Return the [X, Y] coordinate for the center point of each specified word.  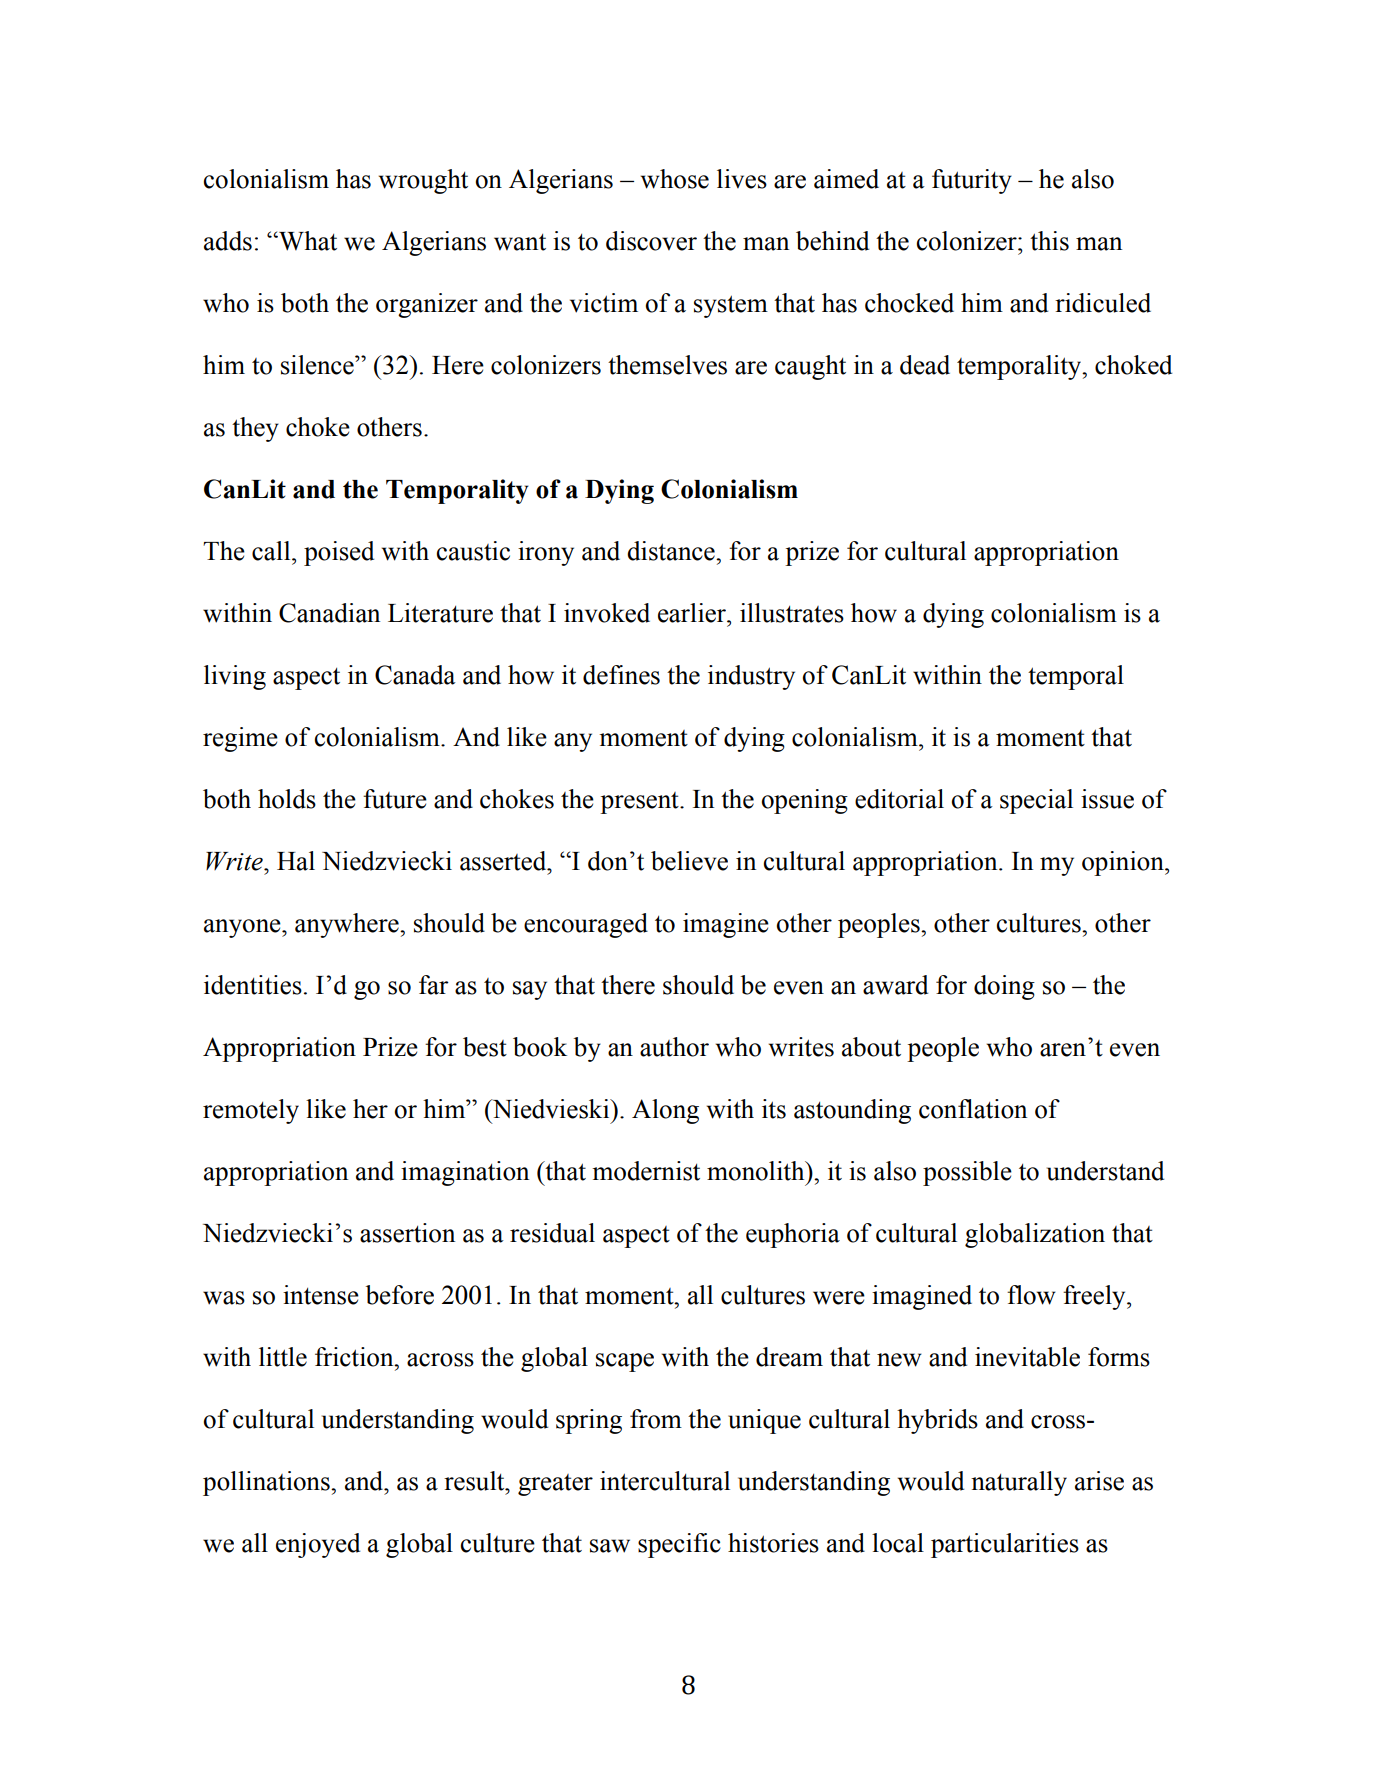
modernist [646, 1171]
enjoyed [318, 1545]
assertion [407, 1233]
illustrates [792, 613]
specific [679, 1545]
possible [967, 1173]
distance [672, 551]
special [1036, 801]
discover [651, 241]
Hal [296, 861]
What [307, 241]
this [1049, 241]
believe [689, 861]
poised [339, 553]
